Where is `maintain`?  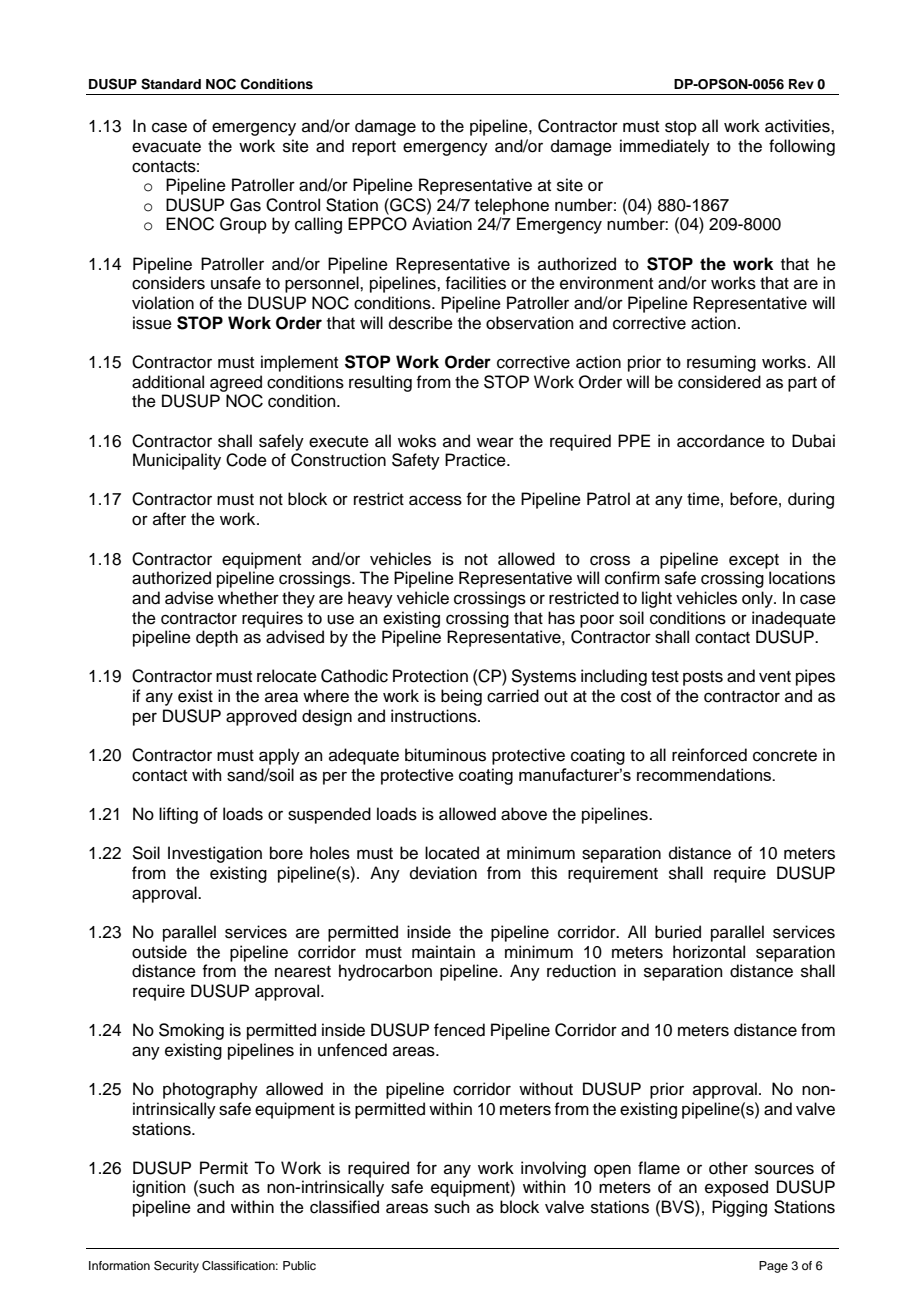 maintain is located at coordinates (443, 952).
